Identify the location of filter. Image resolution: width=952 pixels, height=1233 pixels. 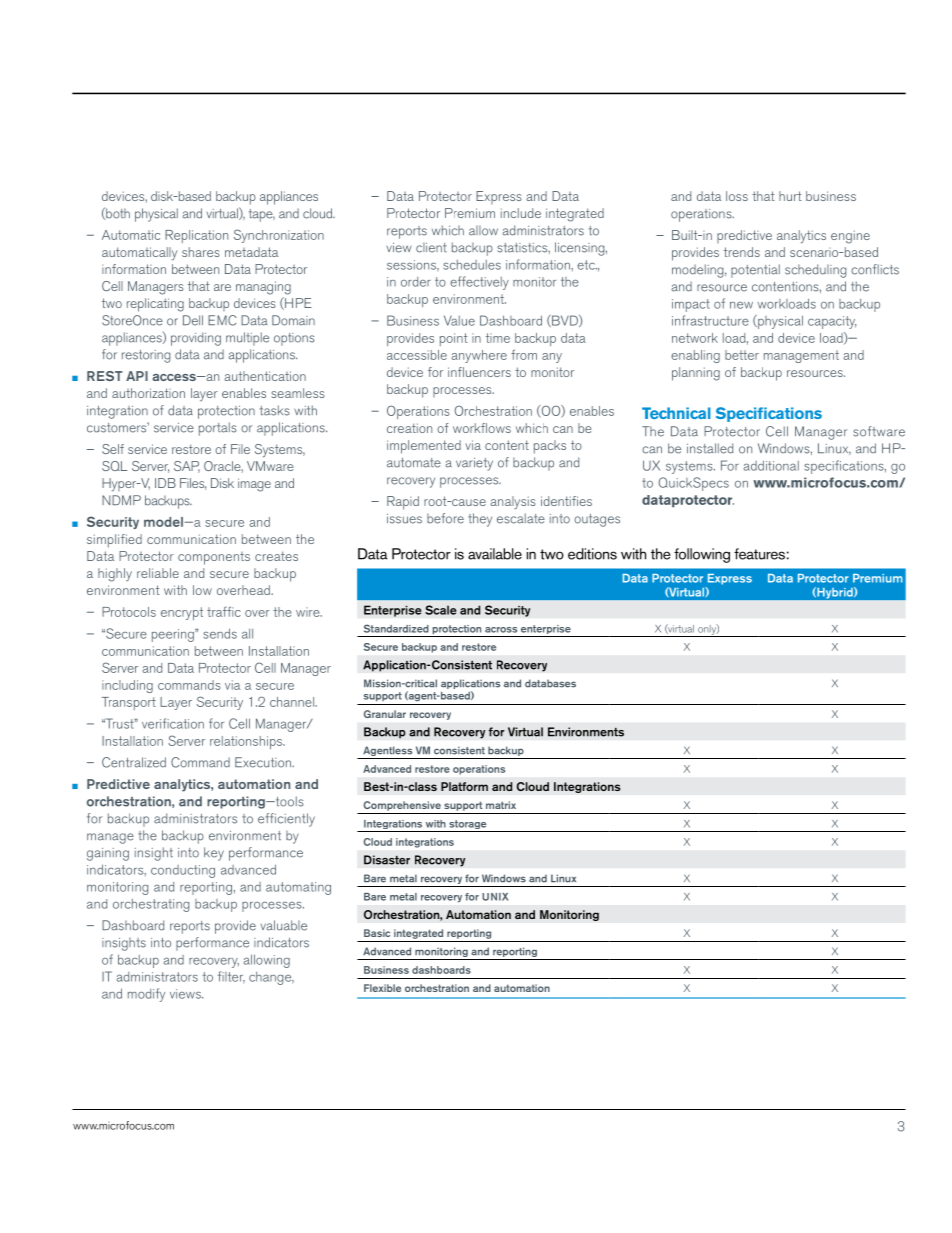
(231, 977).
